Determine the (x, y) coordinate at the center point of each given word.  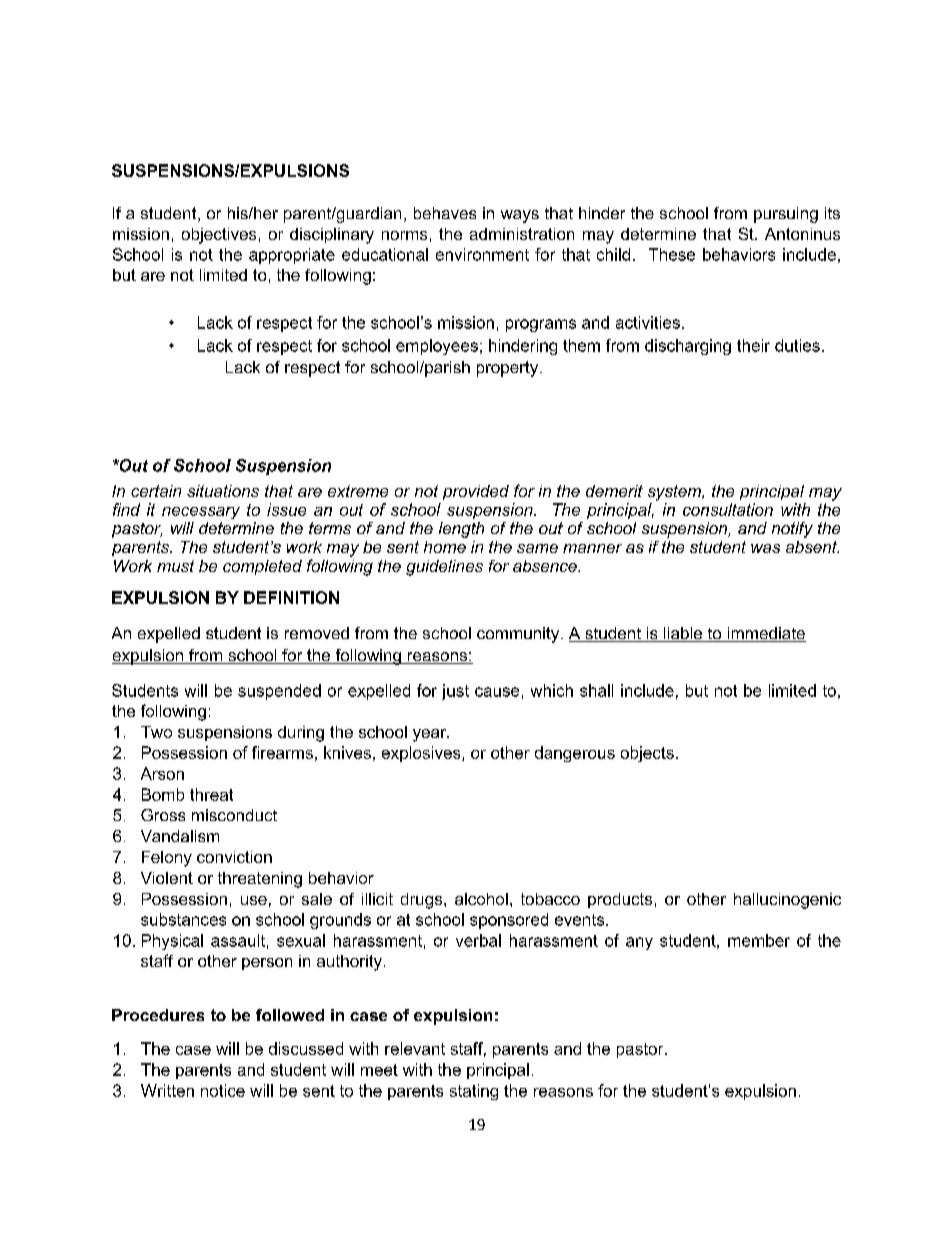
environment (482, 254)
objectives (219, 236)
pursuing (786, 215)
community (519, 635)
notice (223, 1090)
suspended (279, 692)
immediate (765, 634)
